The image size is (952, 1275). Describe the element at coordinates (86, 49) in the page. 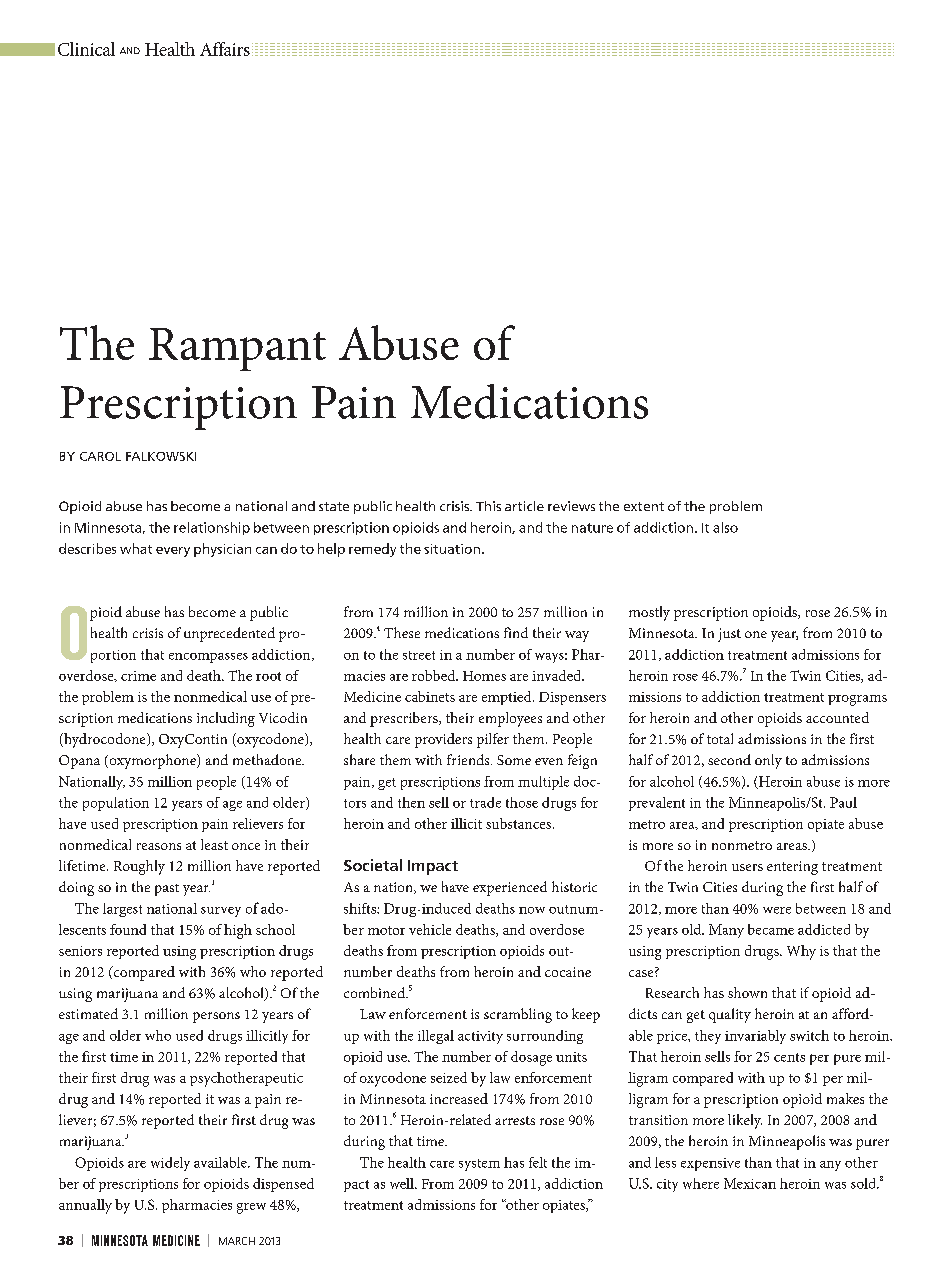

I see `Clinical` at that location.
